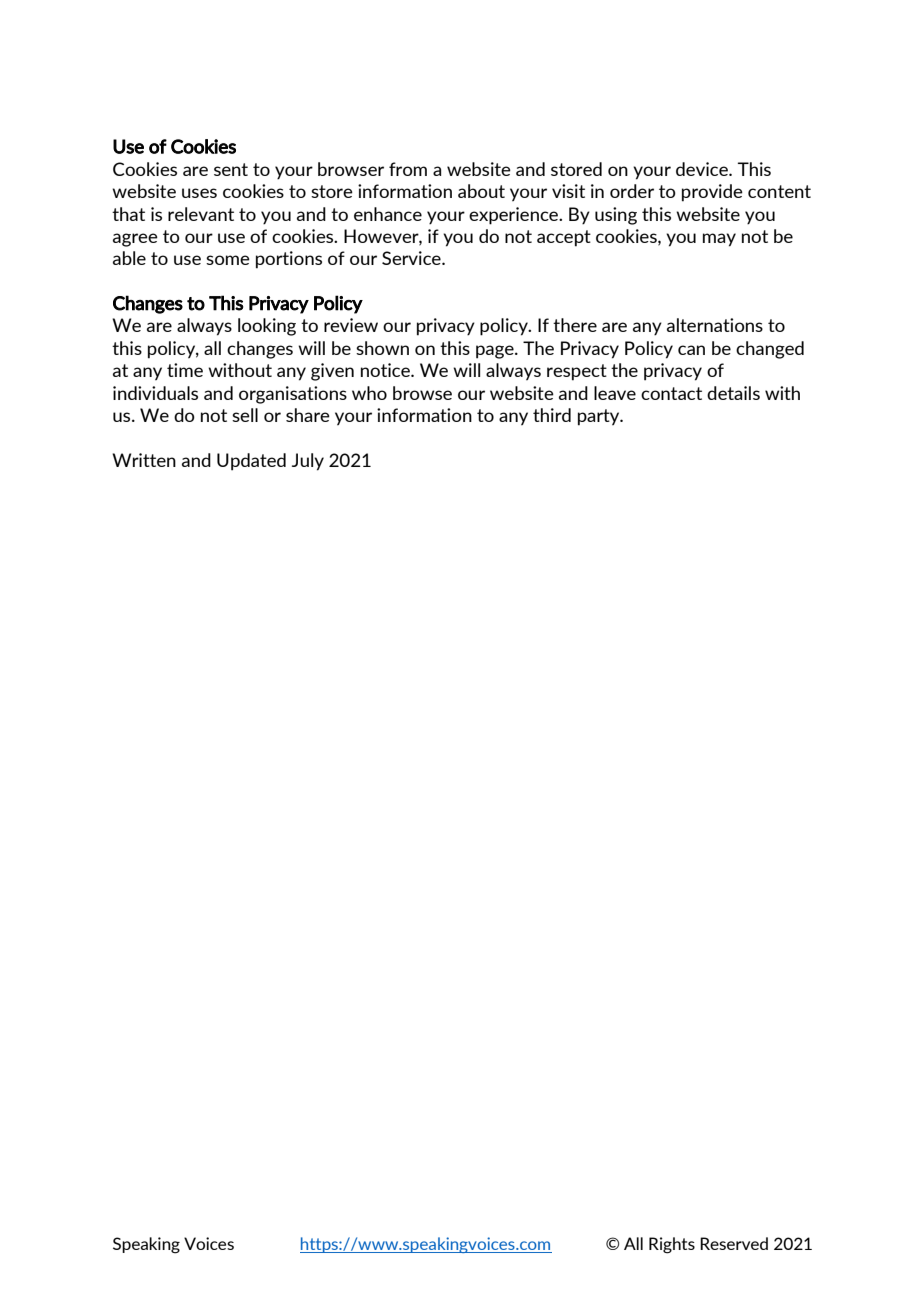  I want to click on uses, so click(199, 193).
